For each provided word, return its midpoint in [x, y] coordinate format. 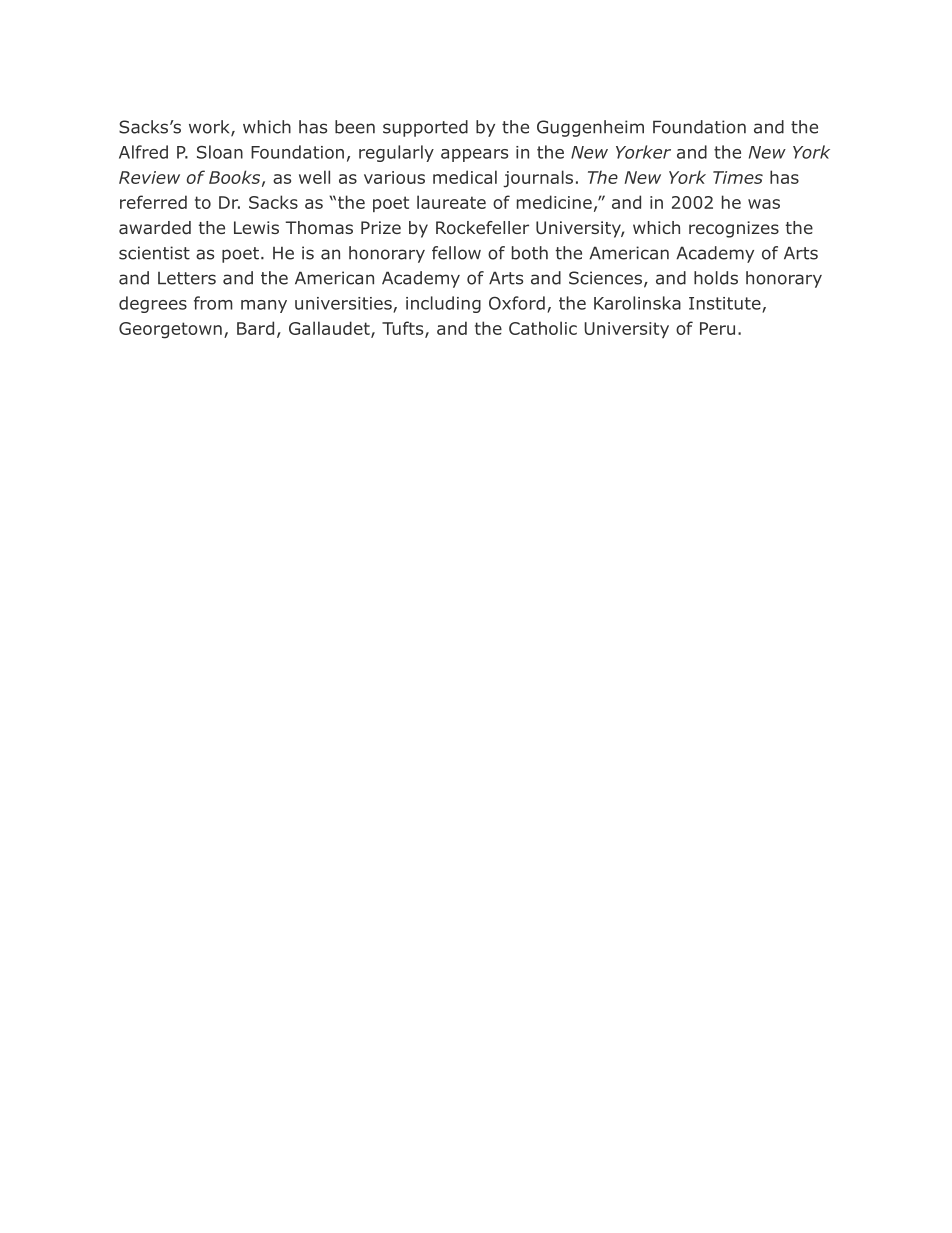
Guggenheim [590, 128]
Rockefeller [482, 227]
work [210, 128]
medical [465, 177]
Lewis [256, 227]
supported [425, 128]
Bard [255, 328]
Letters [187, 278]
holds [716, 278]
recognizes [734, 229]
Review [149, 177]
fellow [456, 253]
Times [738, 177]
